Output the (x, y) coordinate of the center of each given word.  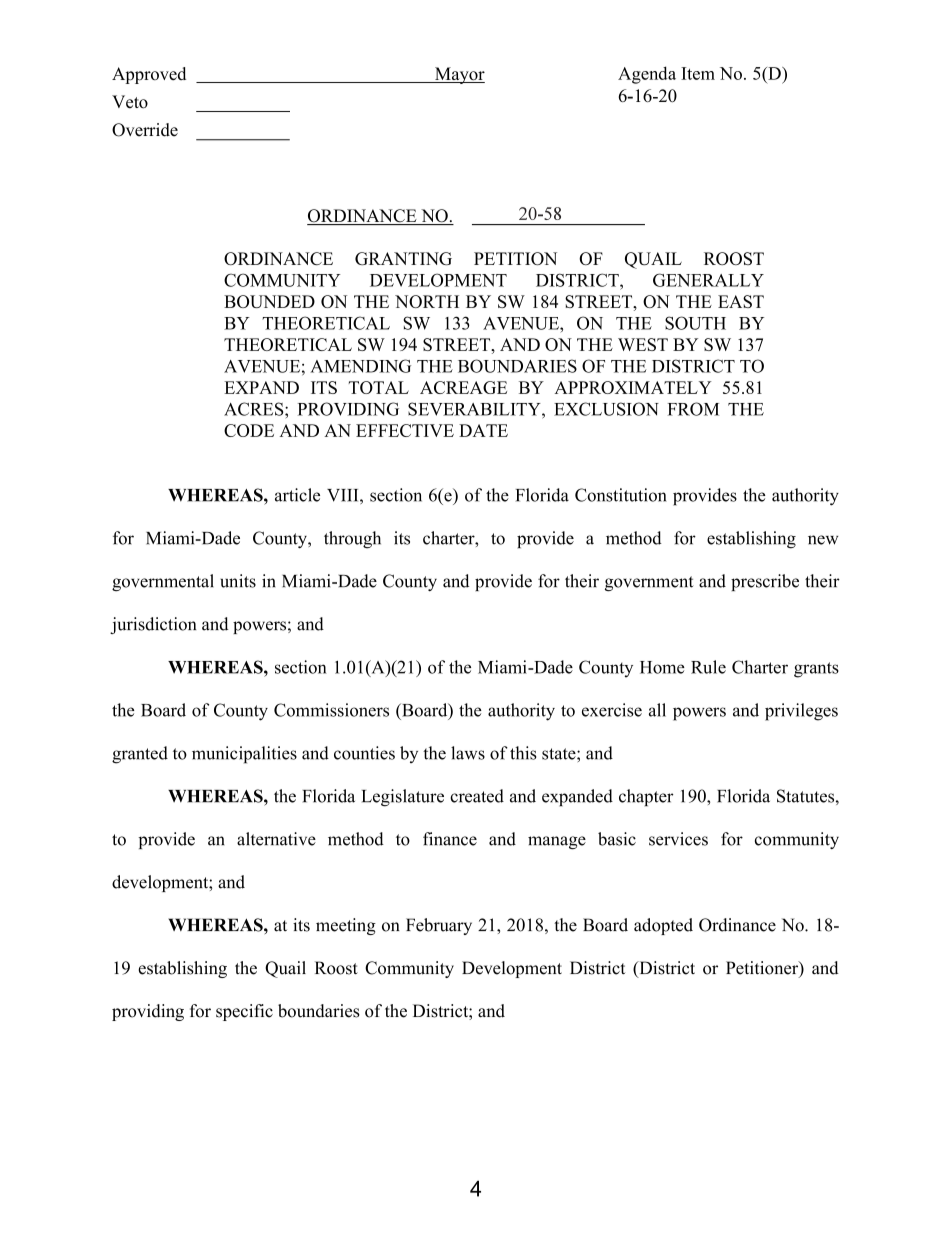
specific (244, 1012)
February (439, 926)
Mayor (459, 75)
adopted (663, 926)
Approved (149, 75)
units (238, 581)
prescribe (765, 582)
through (352, 540)
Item (698, 73)
